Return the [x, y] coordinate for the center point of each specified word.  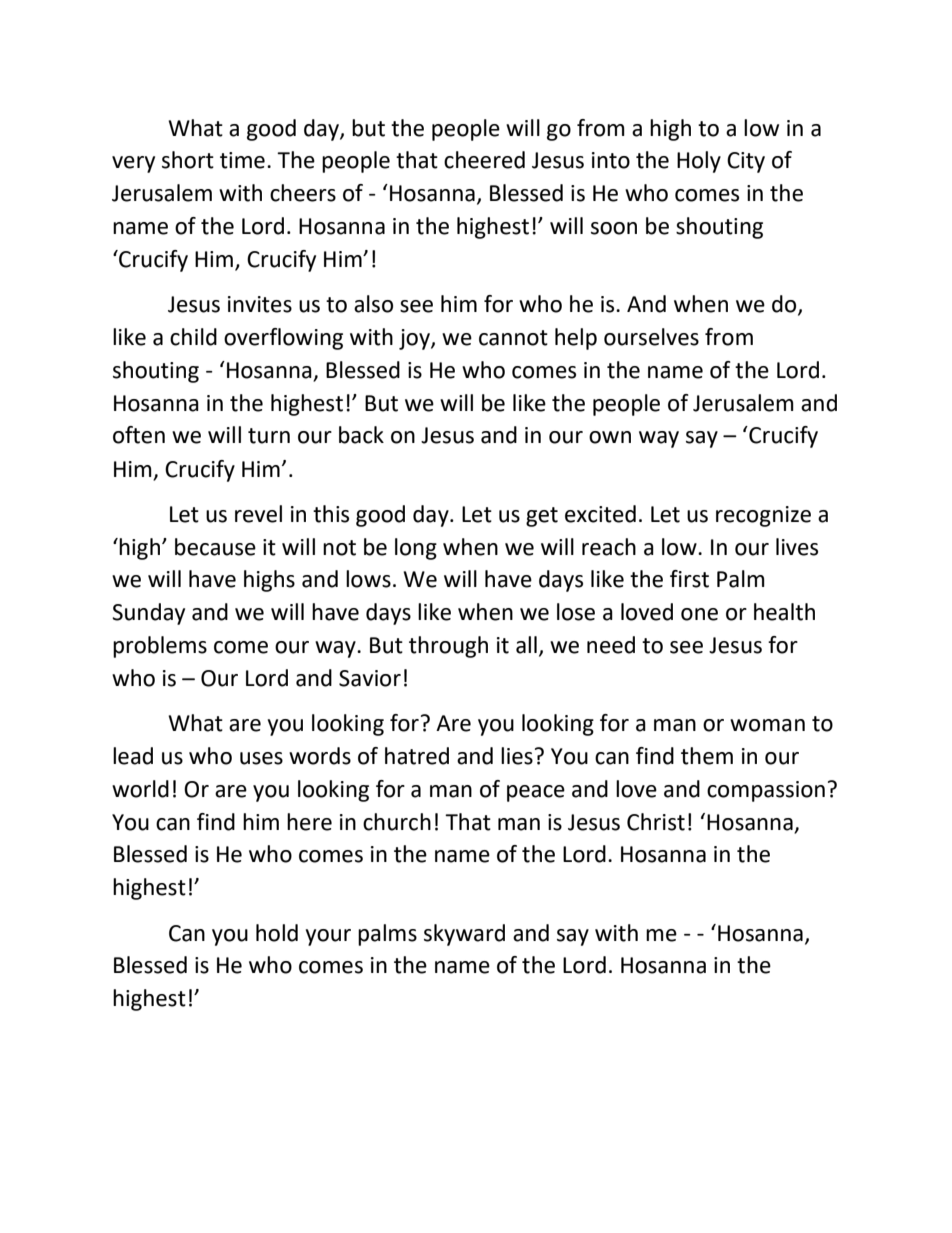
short [188, 160]
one [699, 614]
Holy [699, 162]
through [448, 647]
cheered [484, 160]
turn [269, 436]
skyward [464, 935]
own [610, 437]
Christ [656, 822]
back [361, 435]
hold [277, 933]
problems [160, 647]
